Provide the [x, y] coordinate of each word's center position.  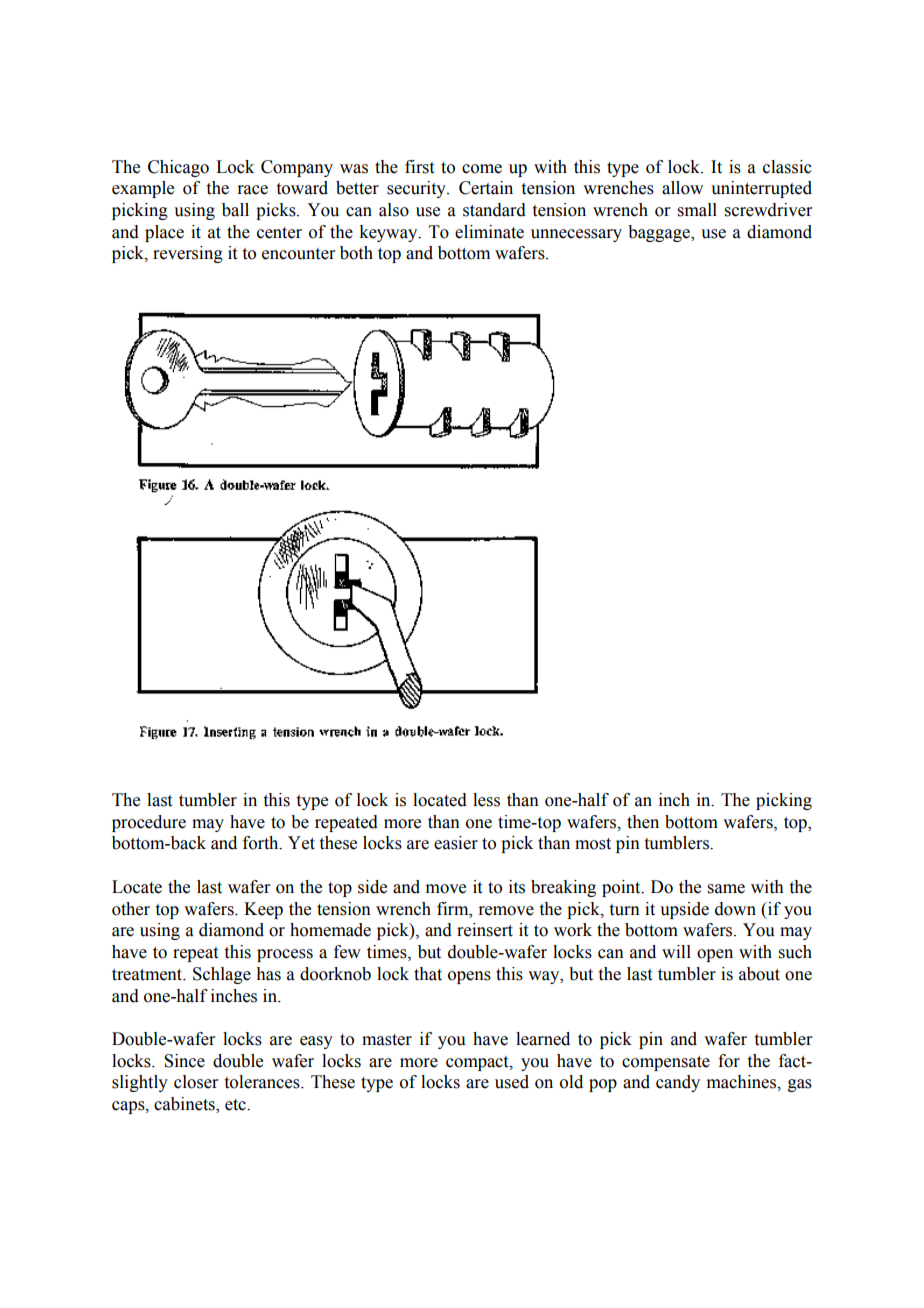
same [726, 889]
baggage [660, 233]
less [486, 800]
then [643, 822]
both [356, 253]
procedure [149, 823]
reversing [188, 254]
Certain [486, 188]
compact [478, 1063]
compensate [666, 1063]
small [697, 210]
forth [262, 843]
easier [456, 843]
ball [235, 210]
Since [184, 1061]
